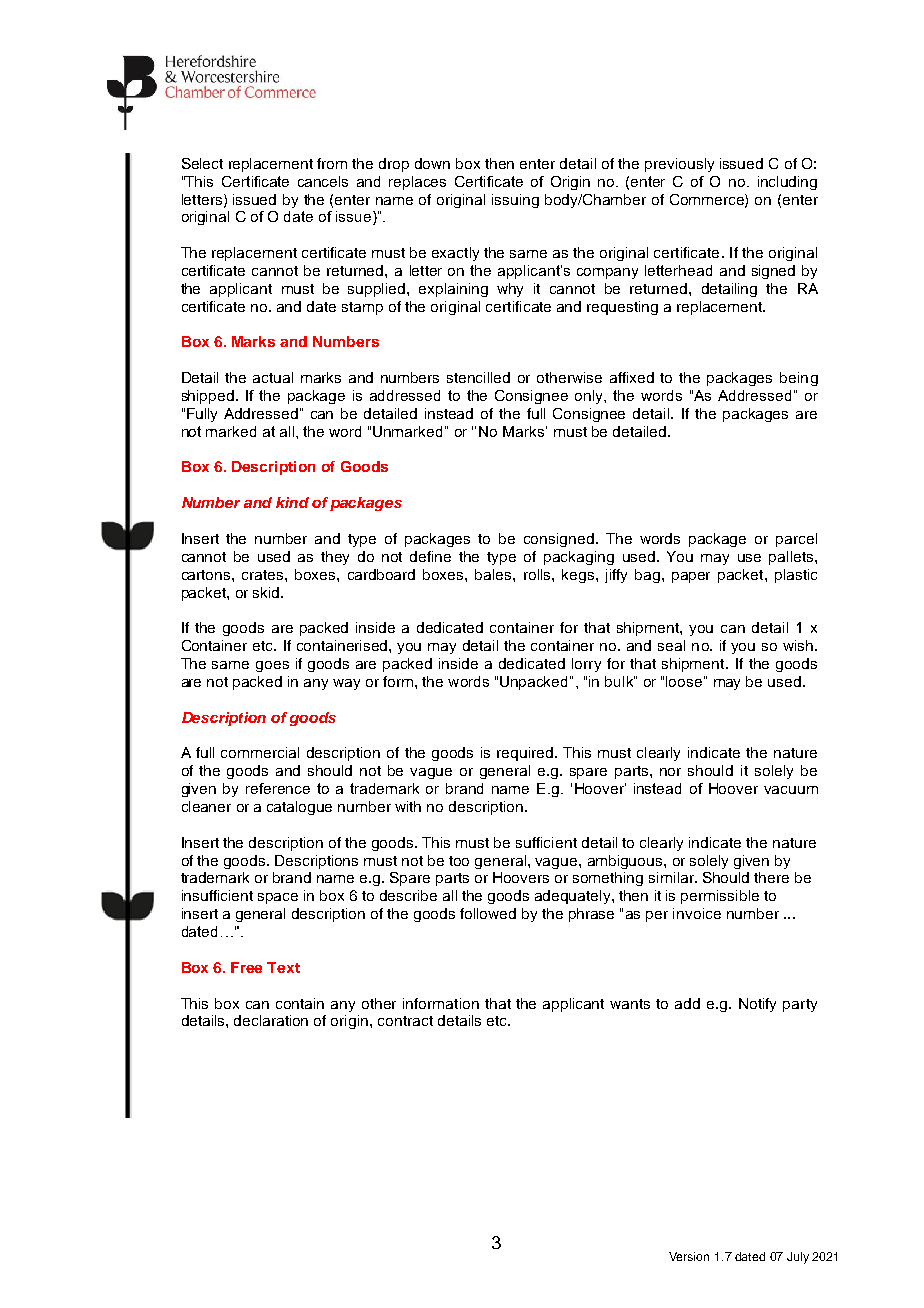 Image resolution: width=924 pixels, height=1308 pixels. What do you see at coordinates (798, 1258) in the screenshot?
I see `July` at bounding box center [798, 1258].
